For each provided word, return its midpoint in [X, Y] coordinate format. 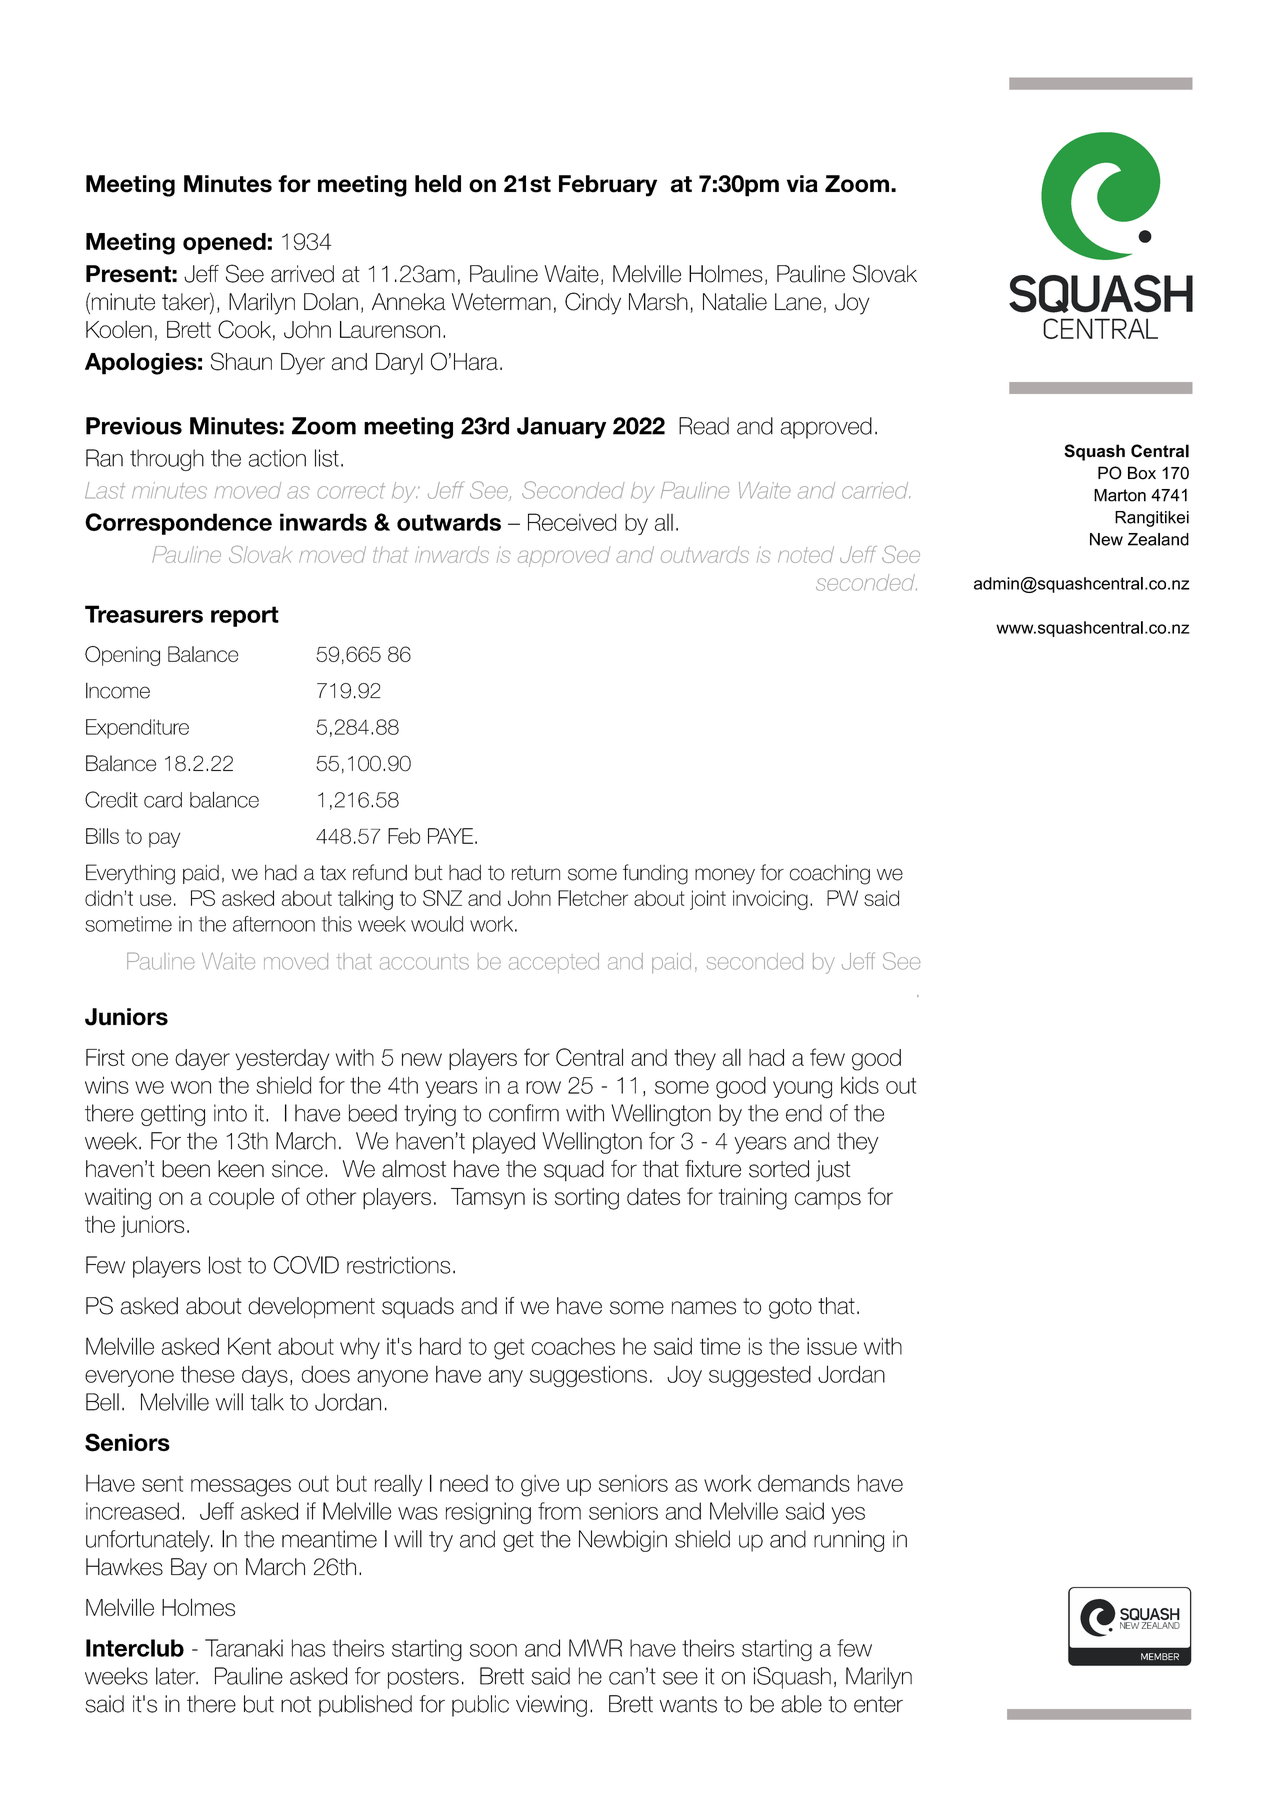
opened [224, 243]
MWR [595, 1648]
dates [653, 1196]
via [802, 184]
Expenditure [137, 729]
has [308, 1648]
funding [655, 874]
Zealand [1158, 539]
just [833, 1171]
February [608, 186]
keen [241, 1169]
